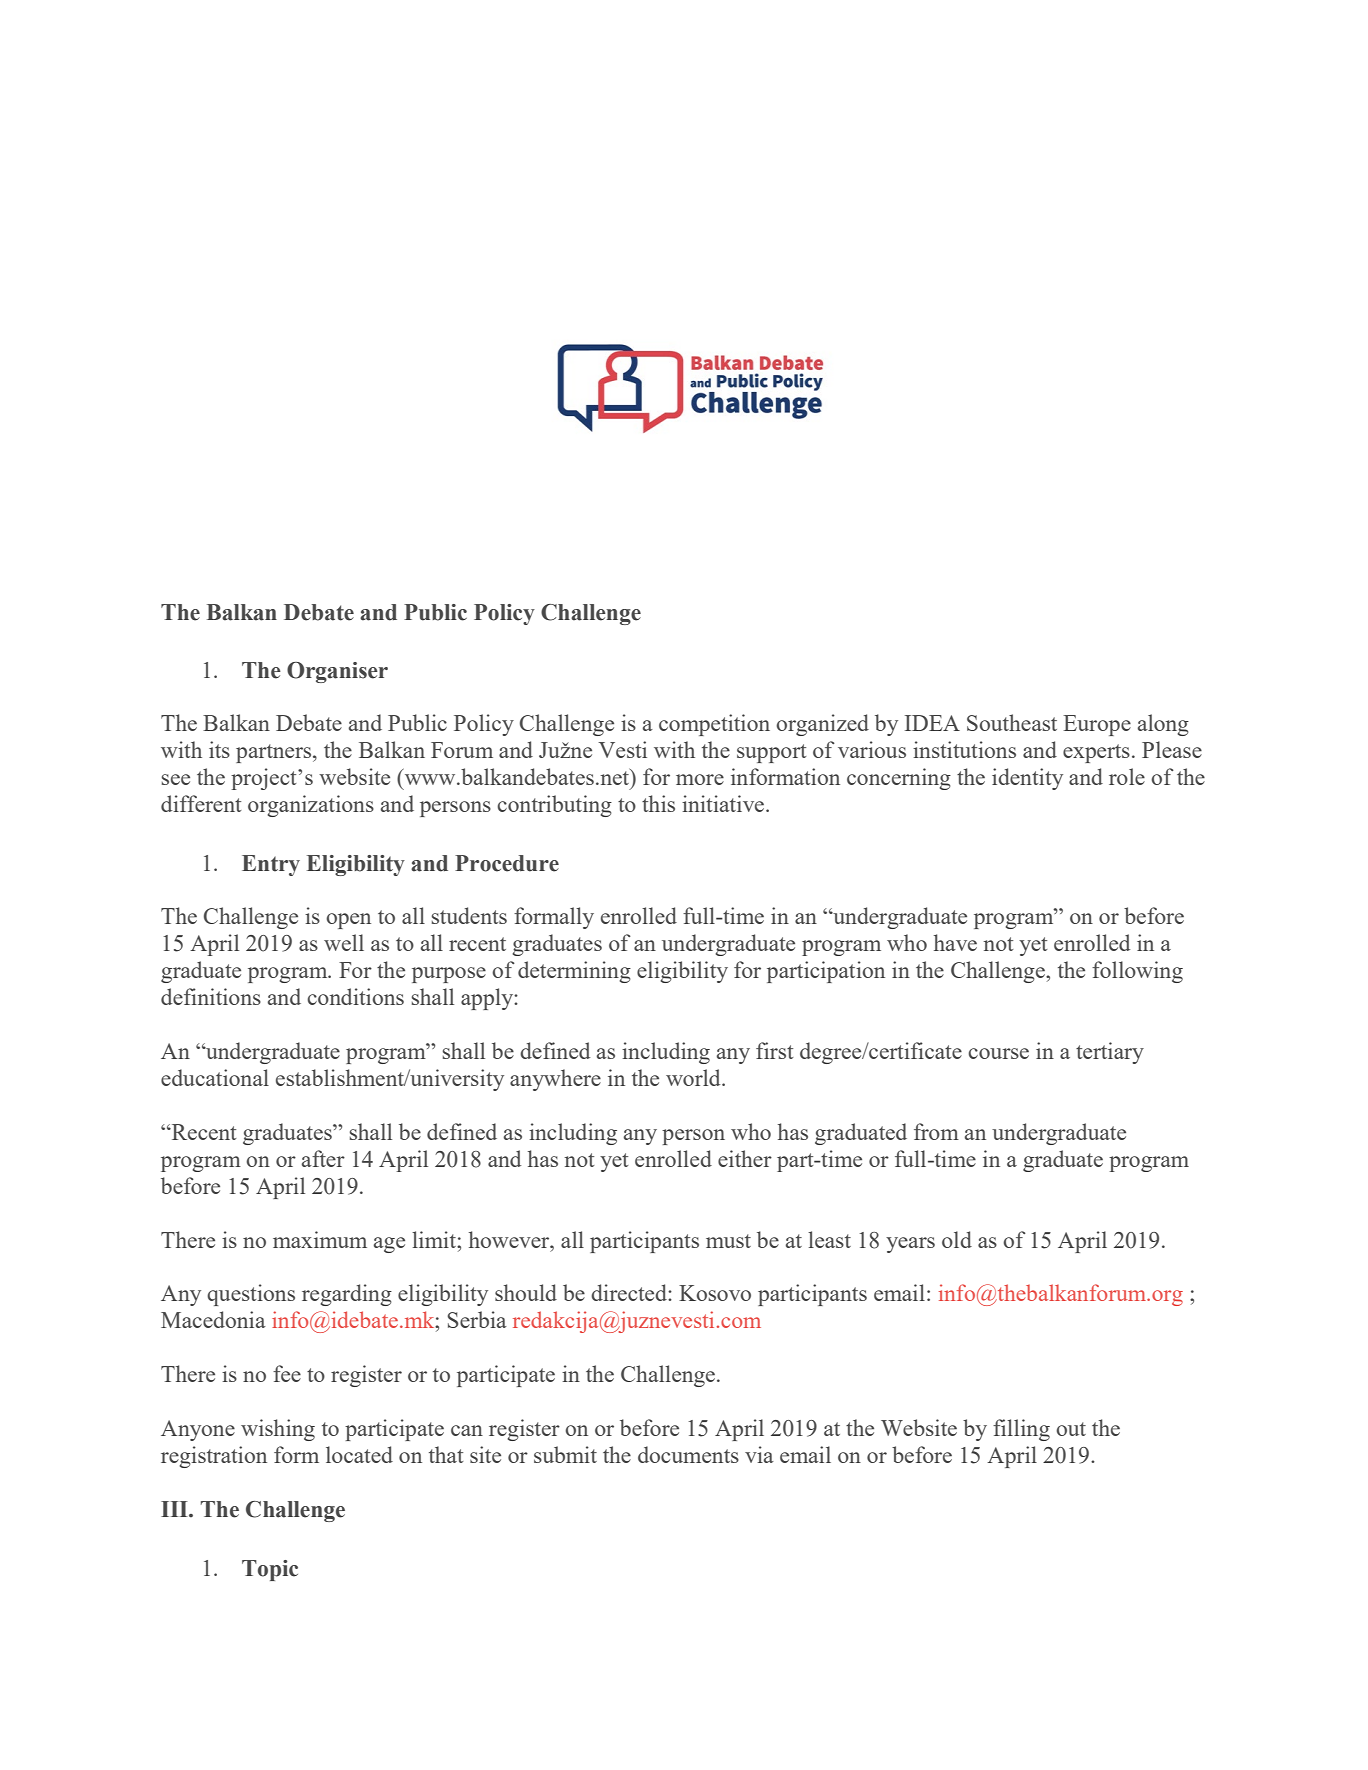 The width and height of the screenshot is (1368, 1770). I want to click on documents, so click(688, 1454).
